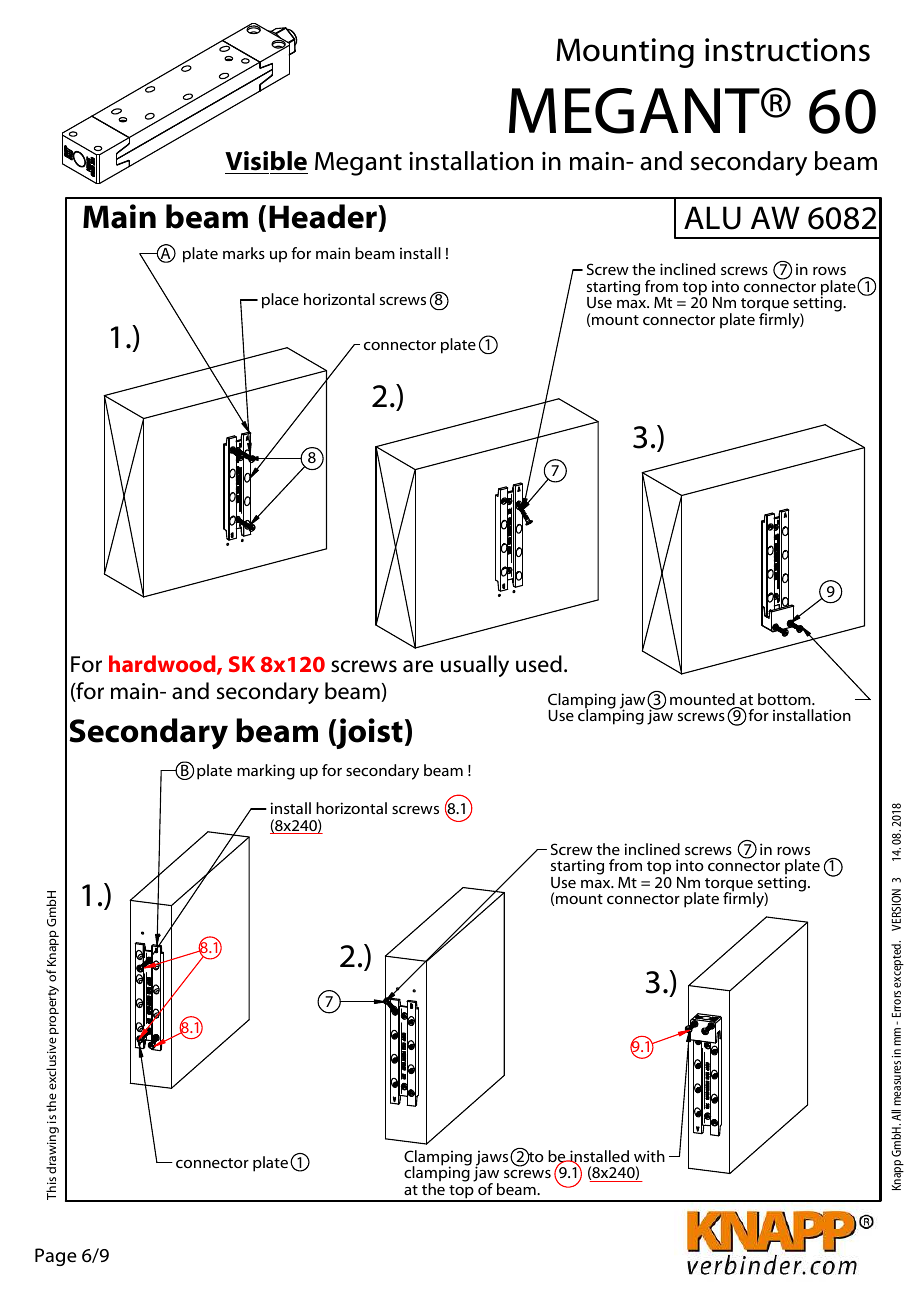 The width and height of the screenshot is (924, 1308). I want to click on place, so click(280, 301).
